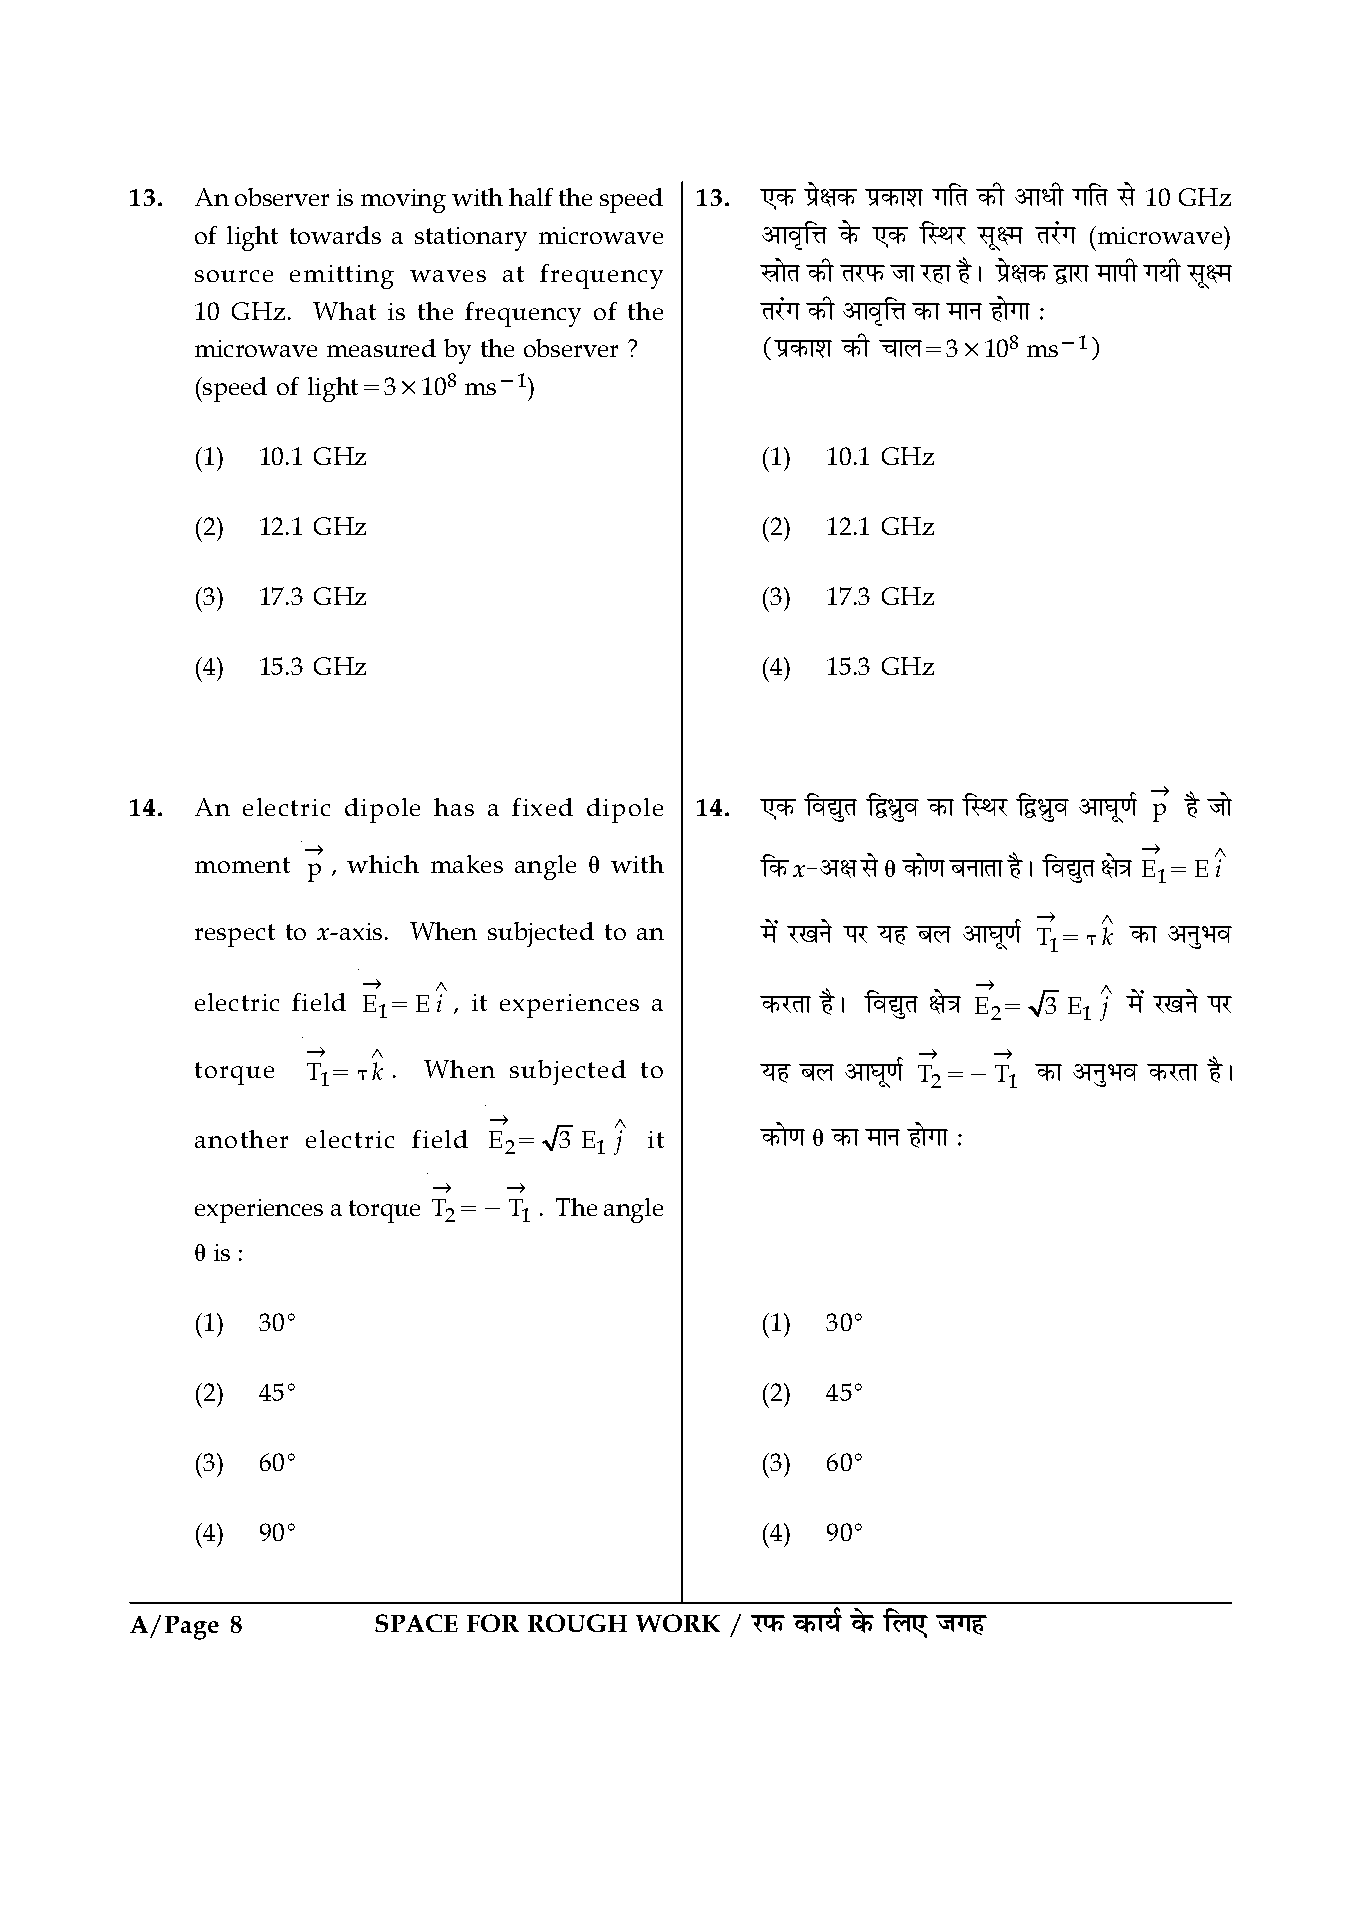 The width and height of the image is (1361, 1926). What do you see at coordinates (542, 807) in the image?
I see `fixed` at bounding box center [542, 807].
